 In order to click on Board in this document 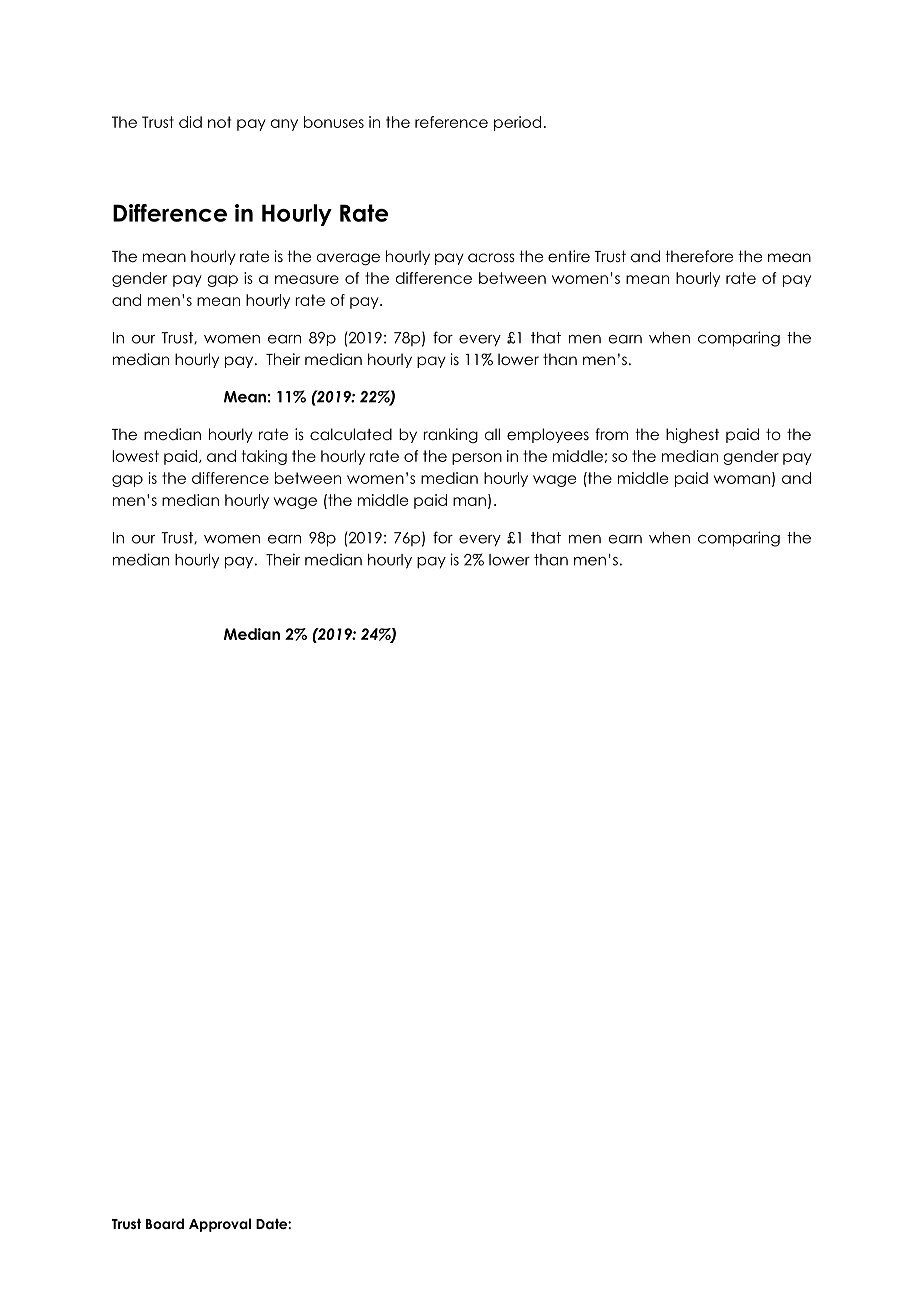, I will do `click(165, 1223)`.
